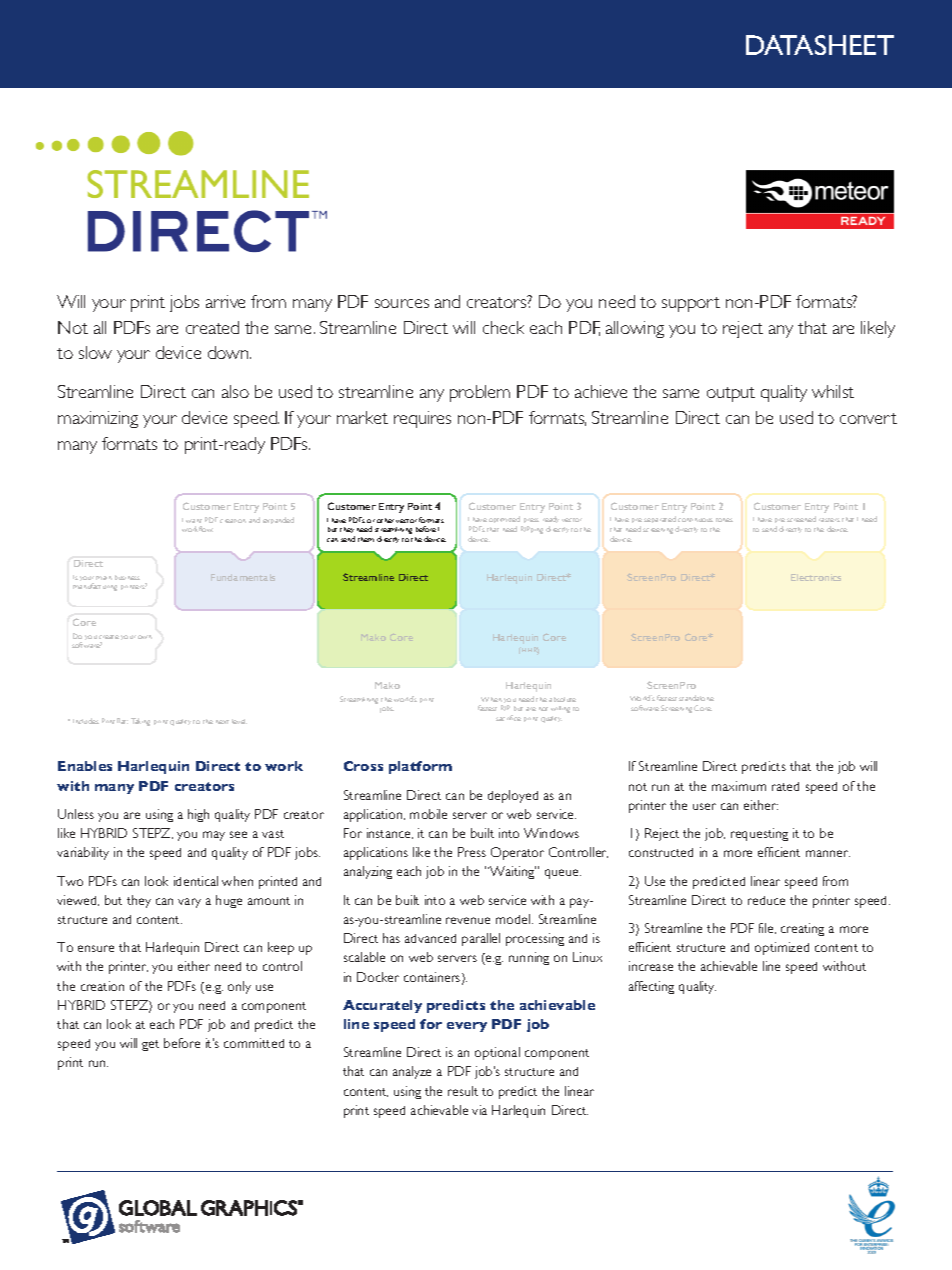 This image has height=1270, width=952. Describe the element at coordinates (150, 1045) in the image. I see `get` at that location.
